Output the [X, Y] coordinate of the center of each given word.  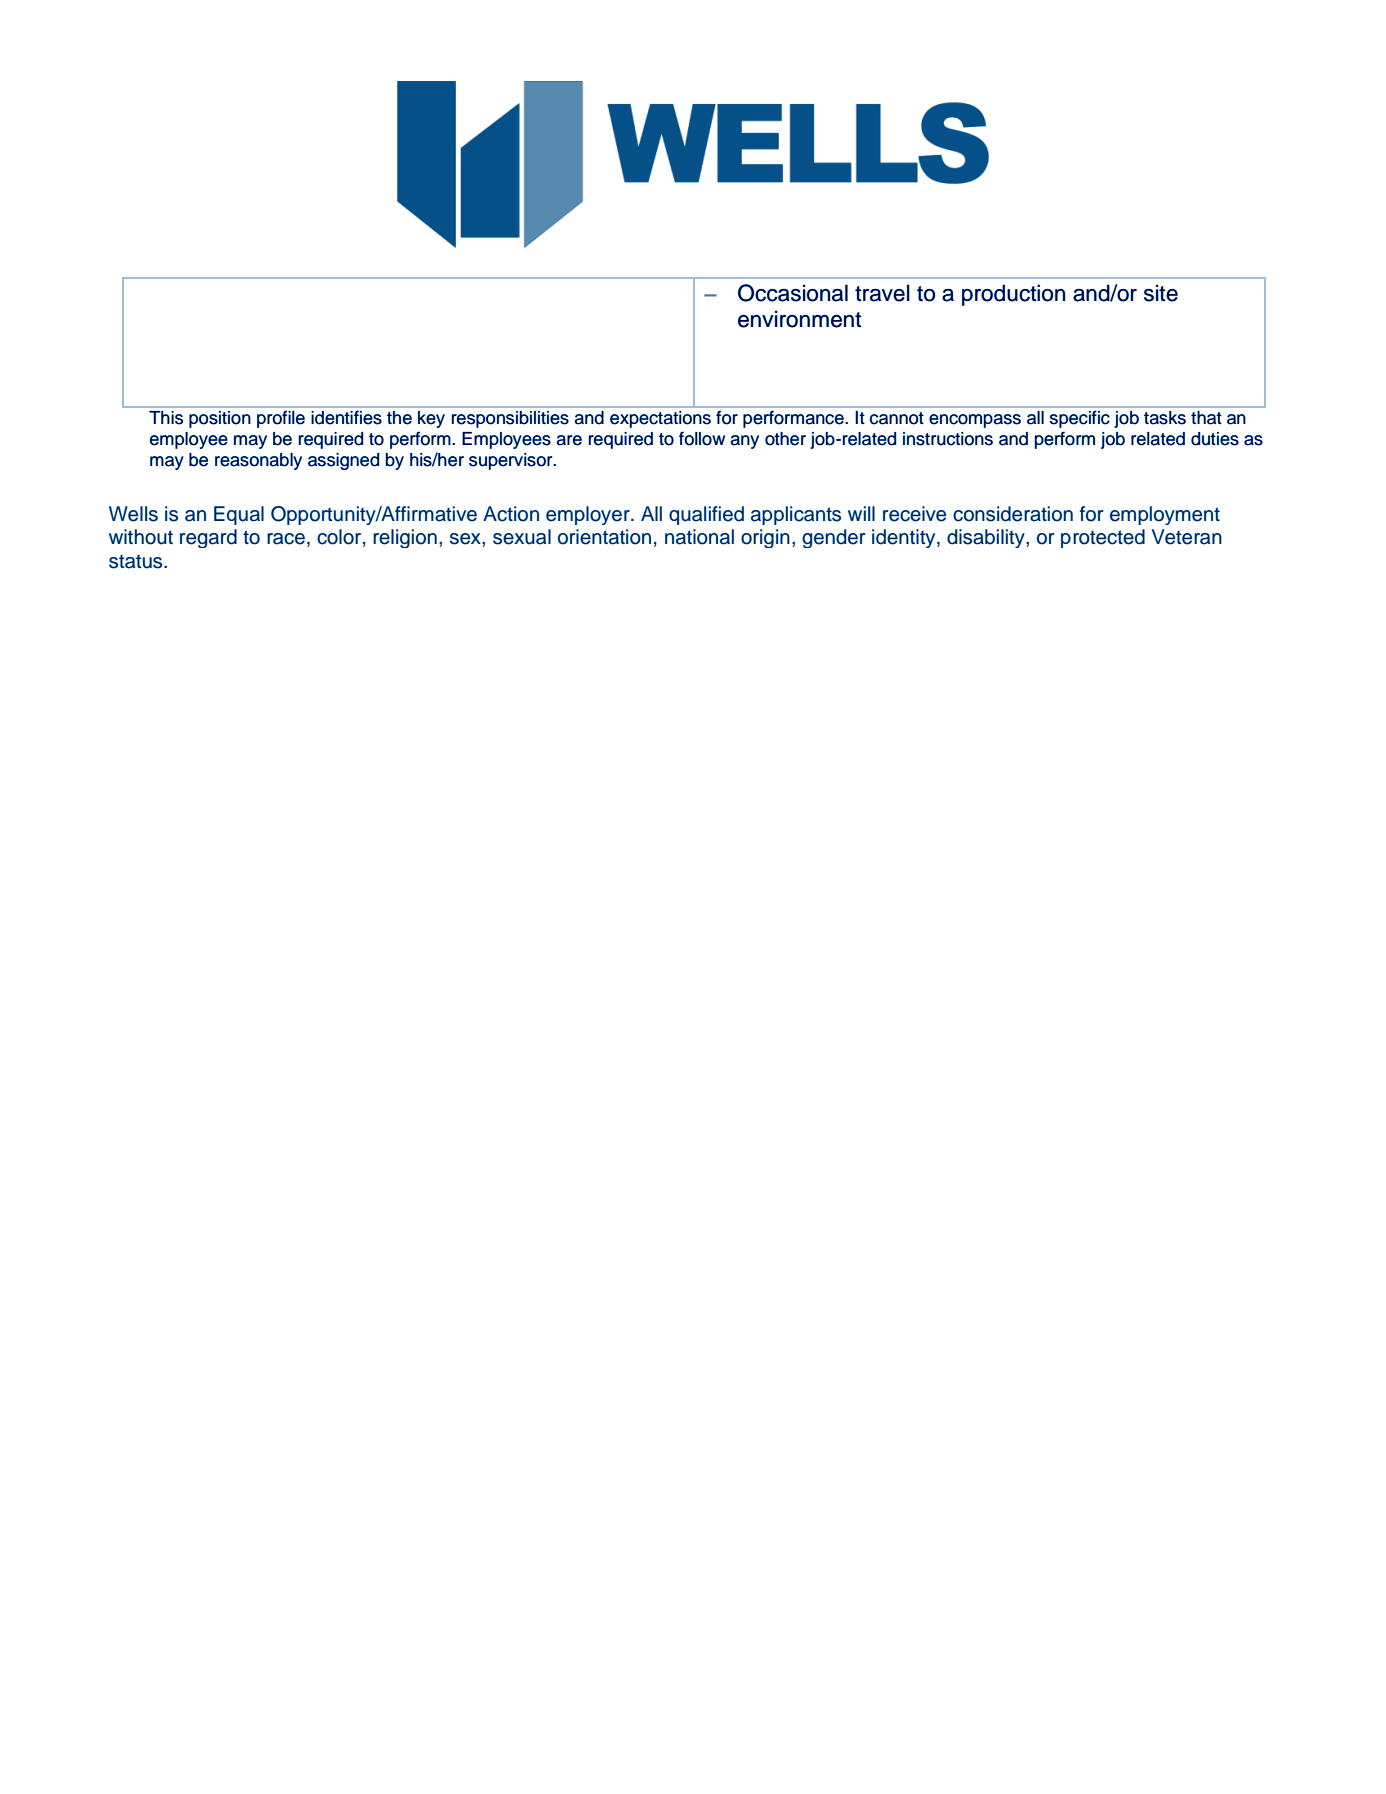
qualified [706, 515]
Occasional [793, 293]
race [286, 539]
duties [1215, 439]
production [1013, 295]
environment [799, 319]
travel [882, 293]
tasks [1165, 418]
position [220, 419]
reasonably [258, 461]
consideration [1013, 514]
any [744, 442]
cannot [897, 418]
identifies [346, 417]
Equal [239, 515]
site [1161, 293]
